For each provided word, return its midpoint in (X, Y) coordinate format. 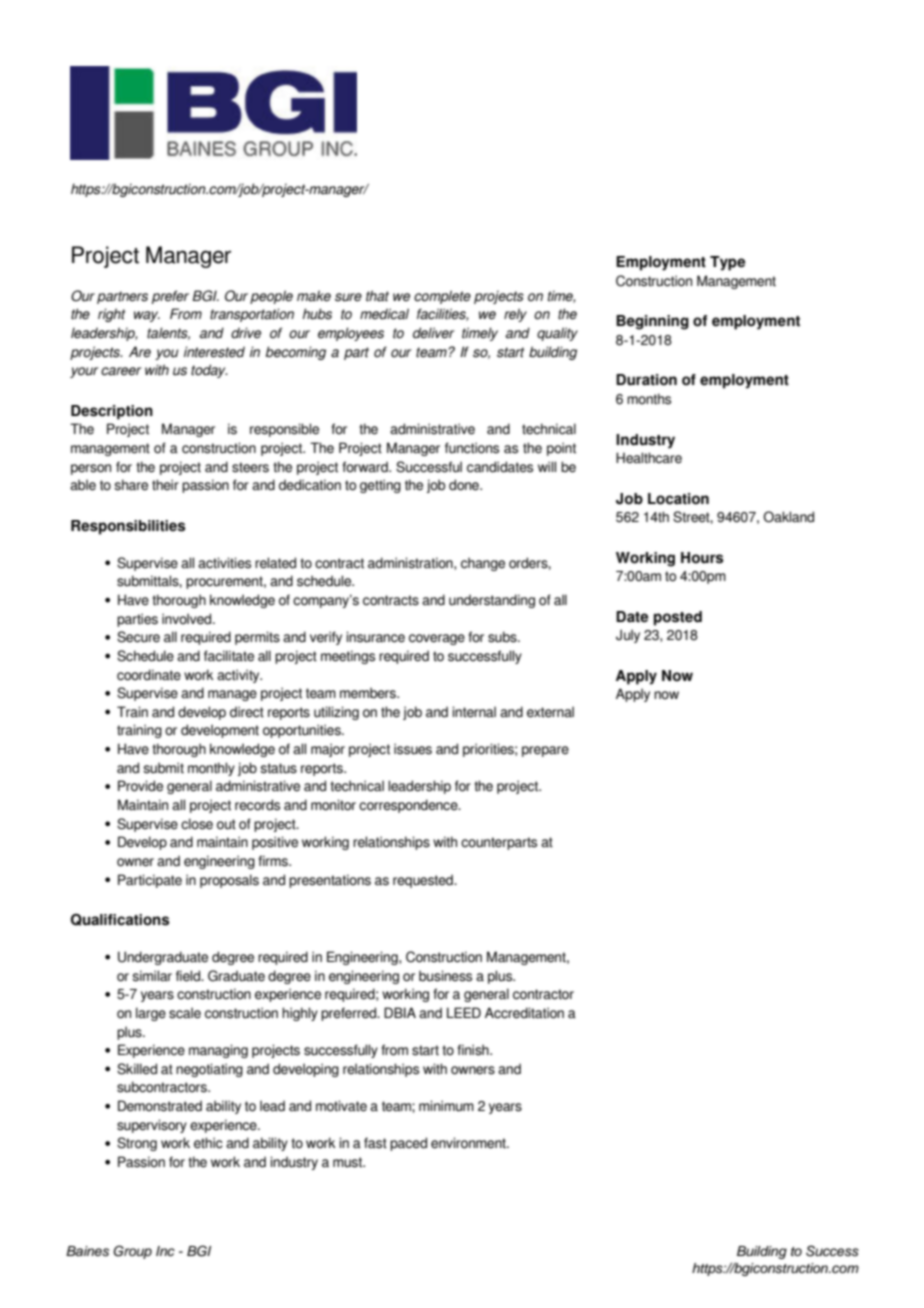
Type (727, 263)
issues (413, 749)
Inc (165, 1251)
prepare (545, 751)
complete (442, 297)
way (147, 316)
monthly (211, 769)
